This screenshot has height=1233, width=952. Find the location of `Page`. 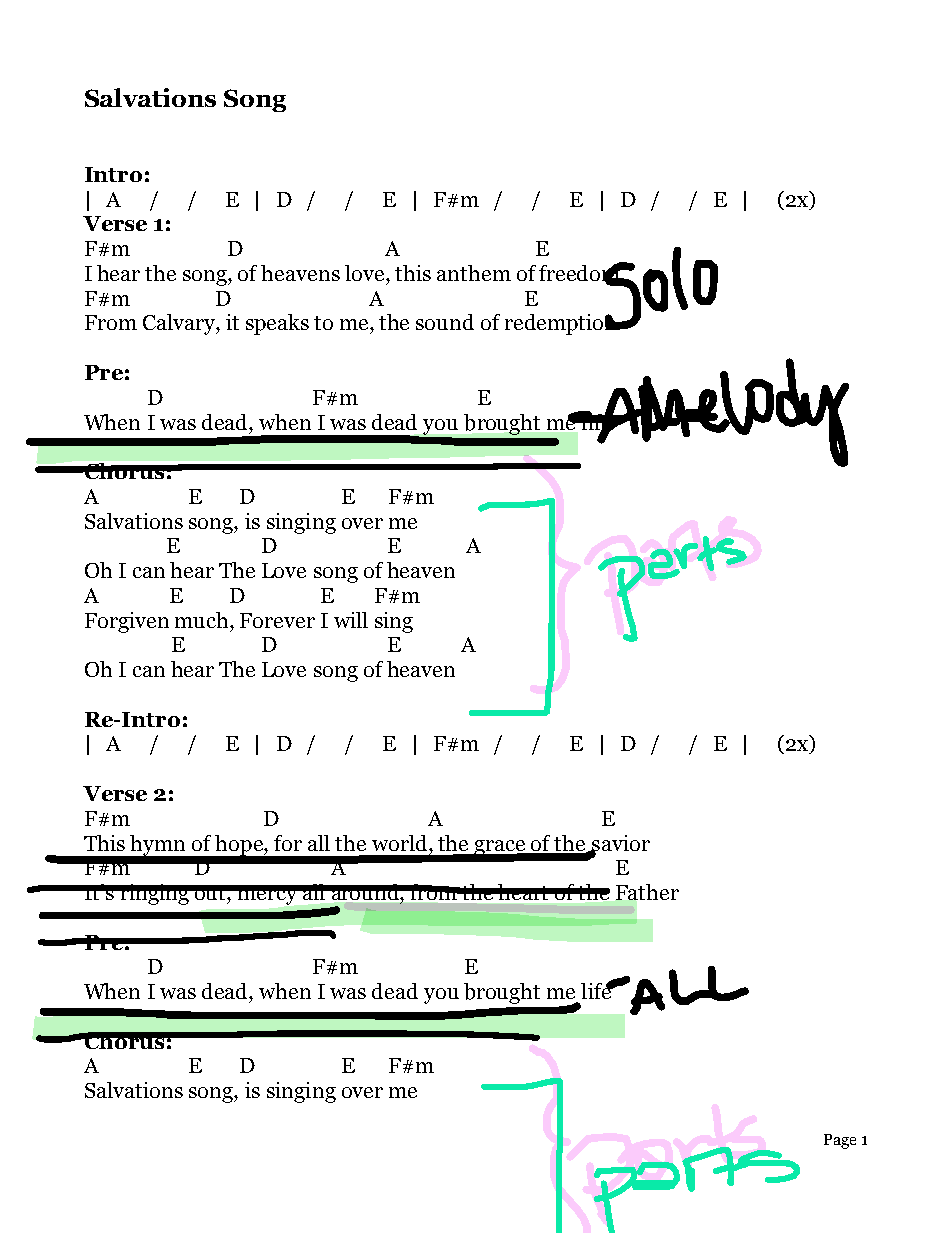

Page is located at coordinates (840, 1141).
